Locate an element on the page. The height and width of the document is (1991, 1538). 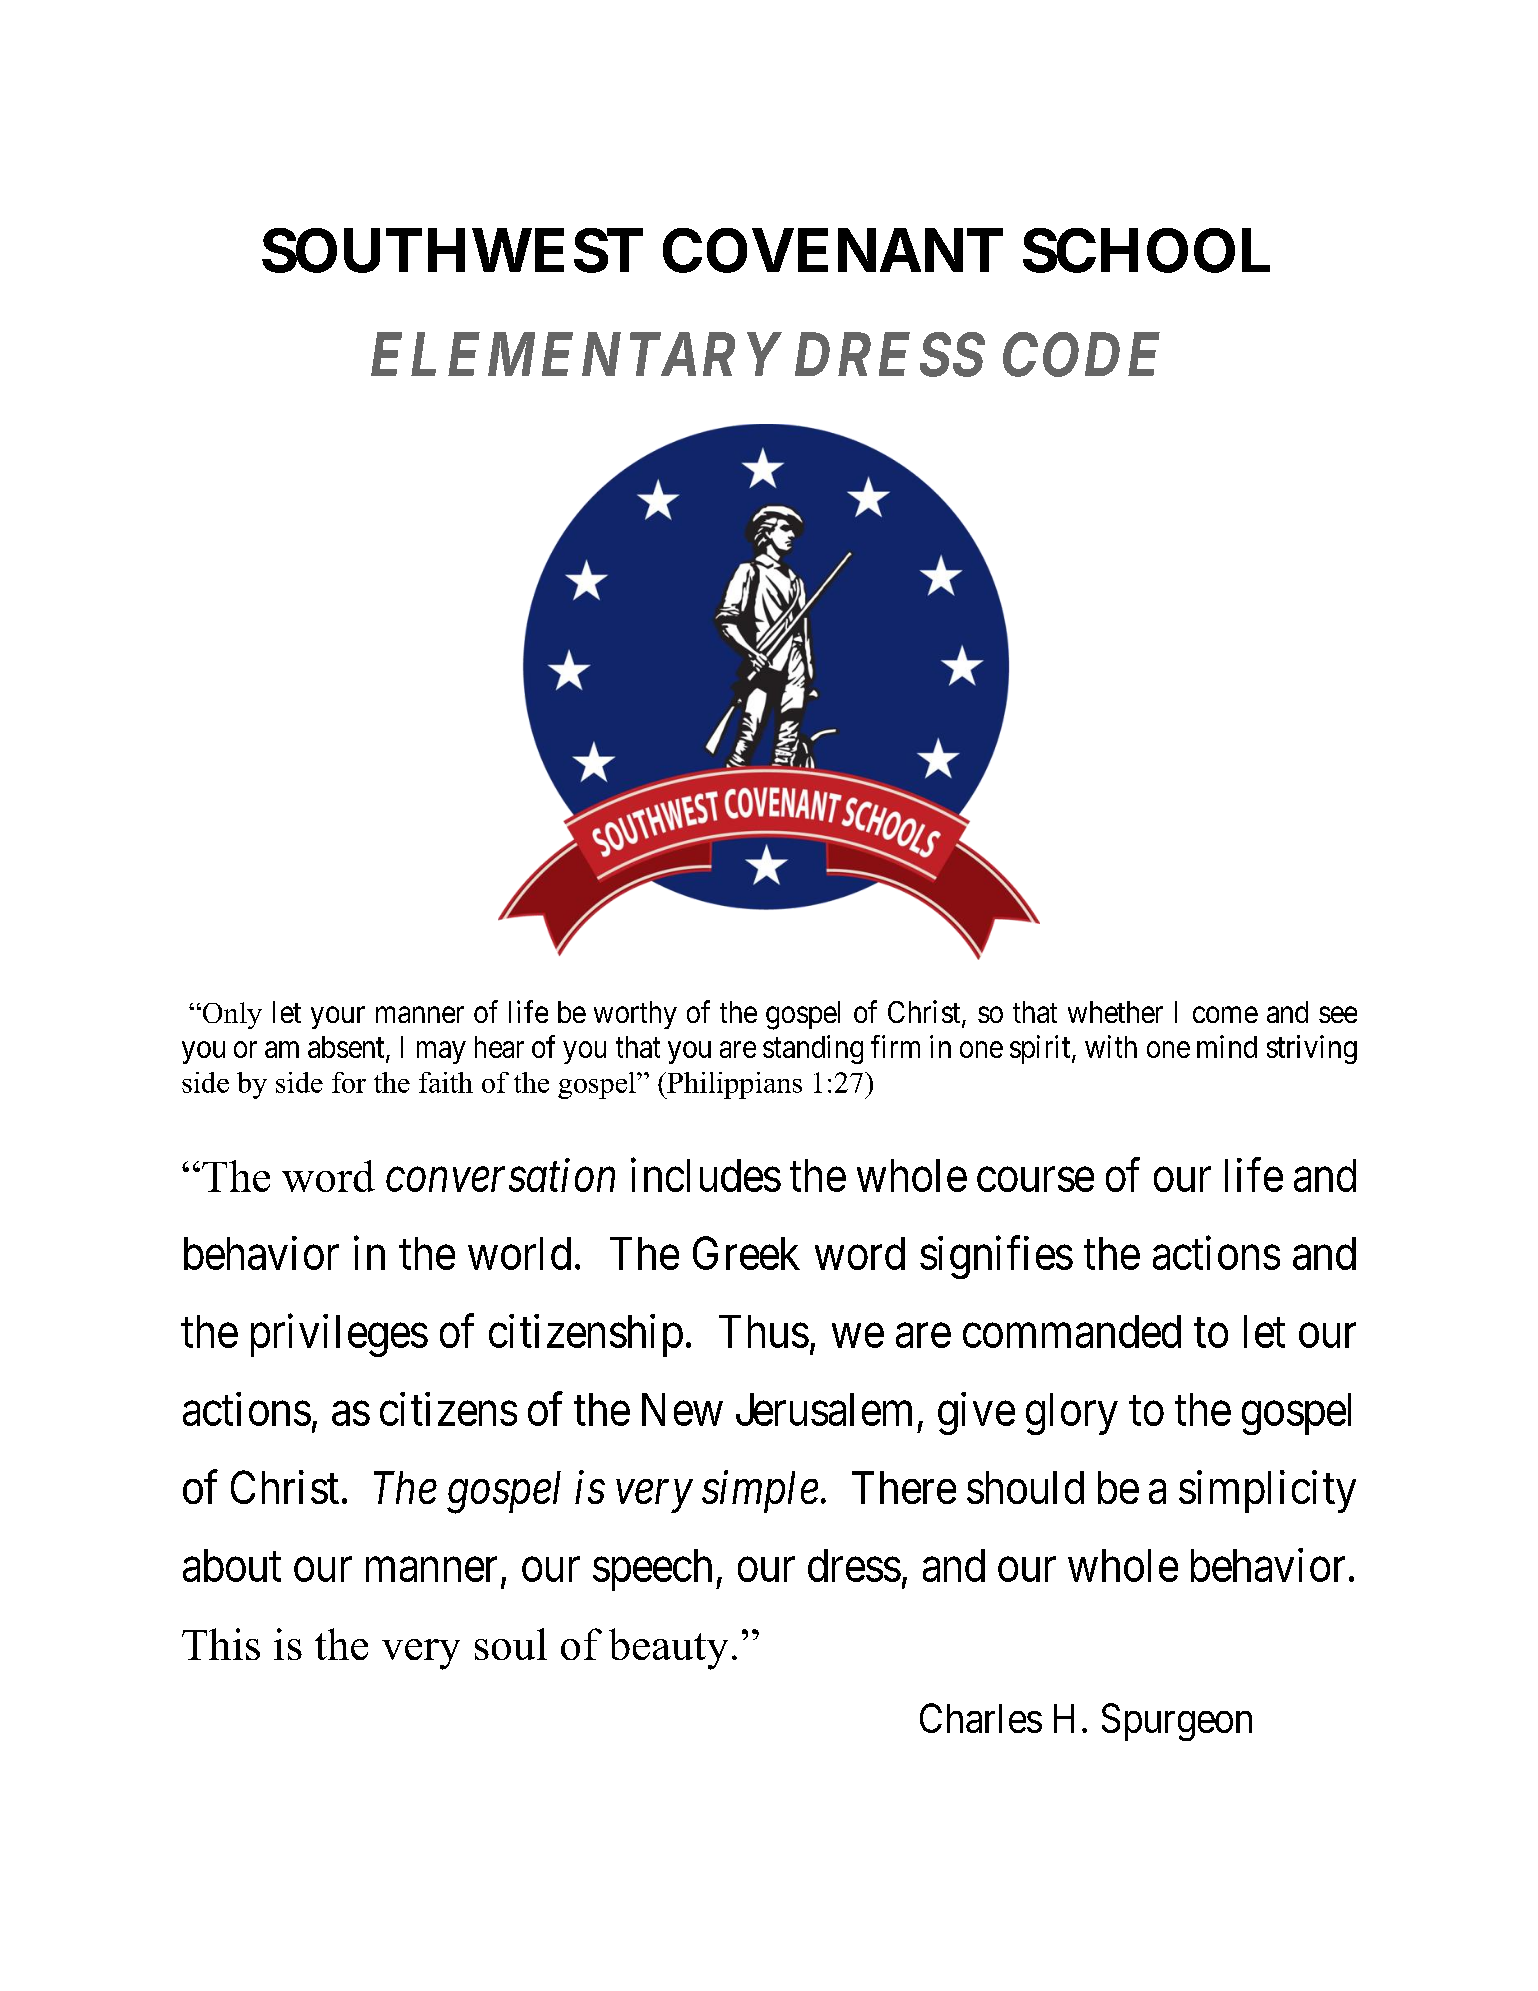
standing is located at coordinates (813, 1049).
